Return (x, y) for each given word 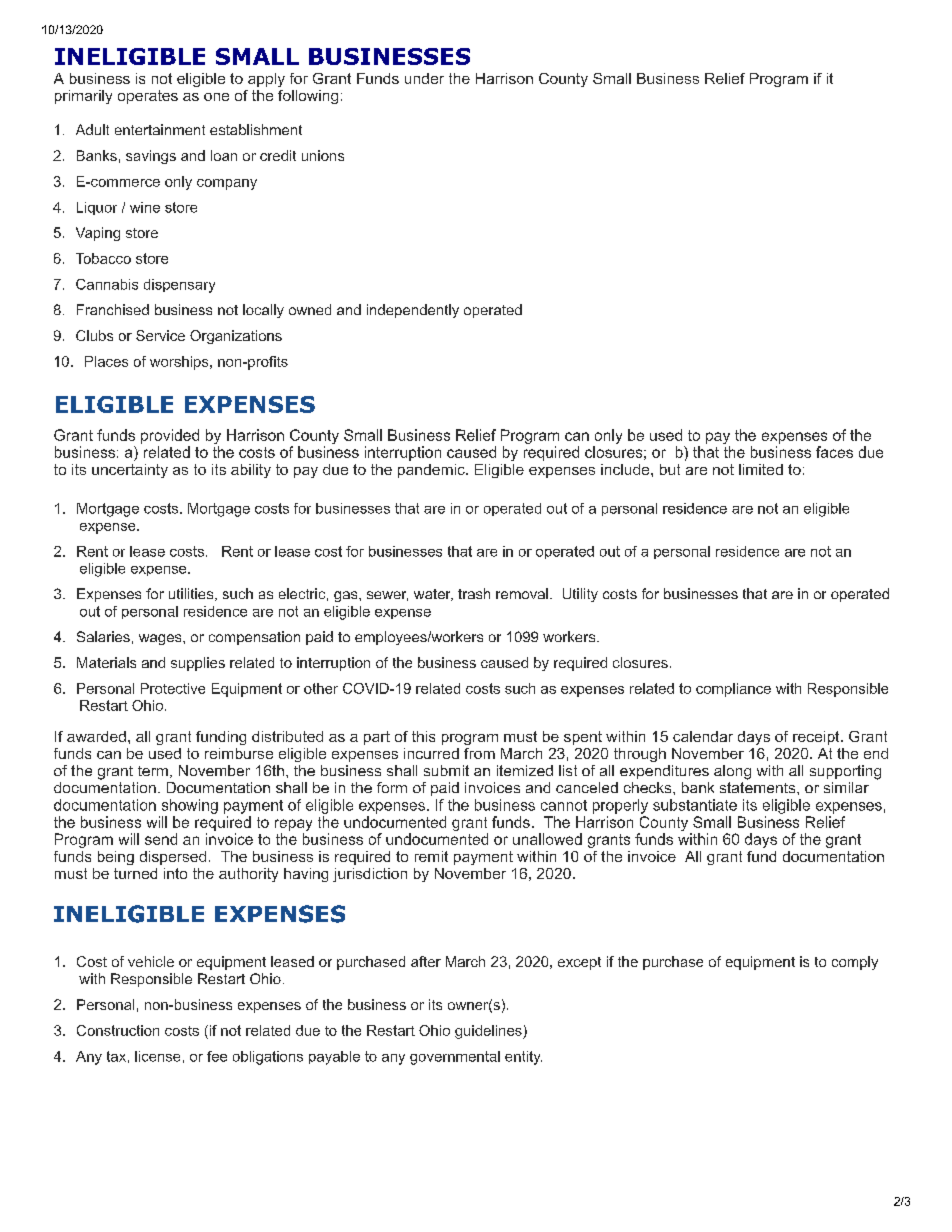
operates (148, 97)
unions (323, 155)
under (424, 78)
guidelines (489, 1032)
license (157, 1056)
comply (855, 963)
